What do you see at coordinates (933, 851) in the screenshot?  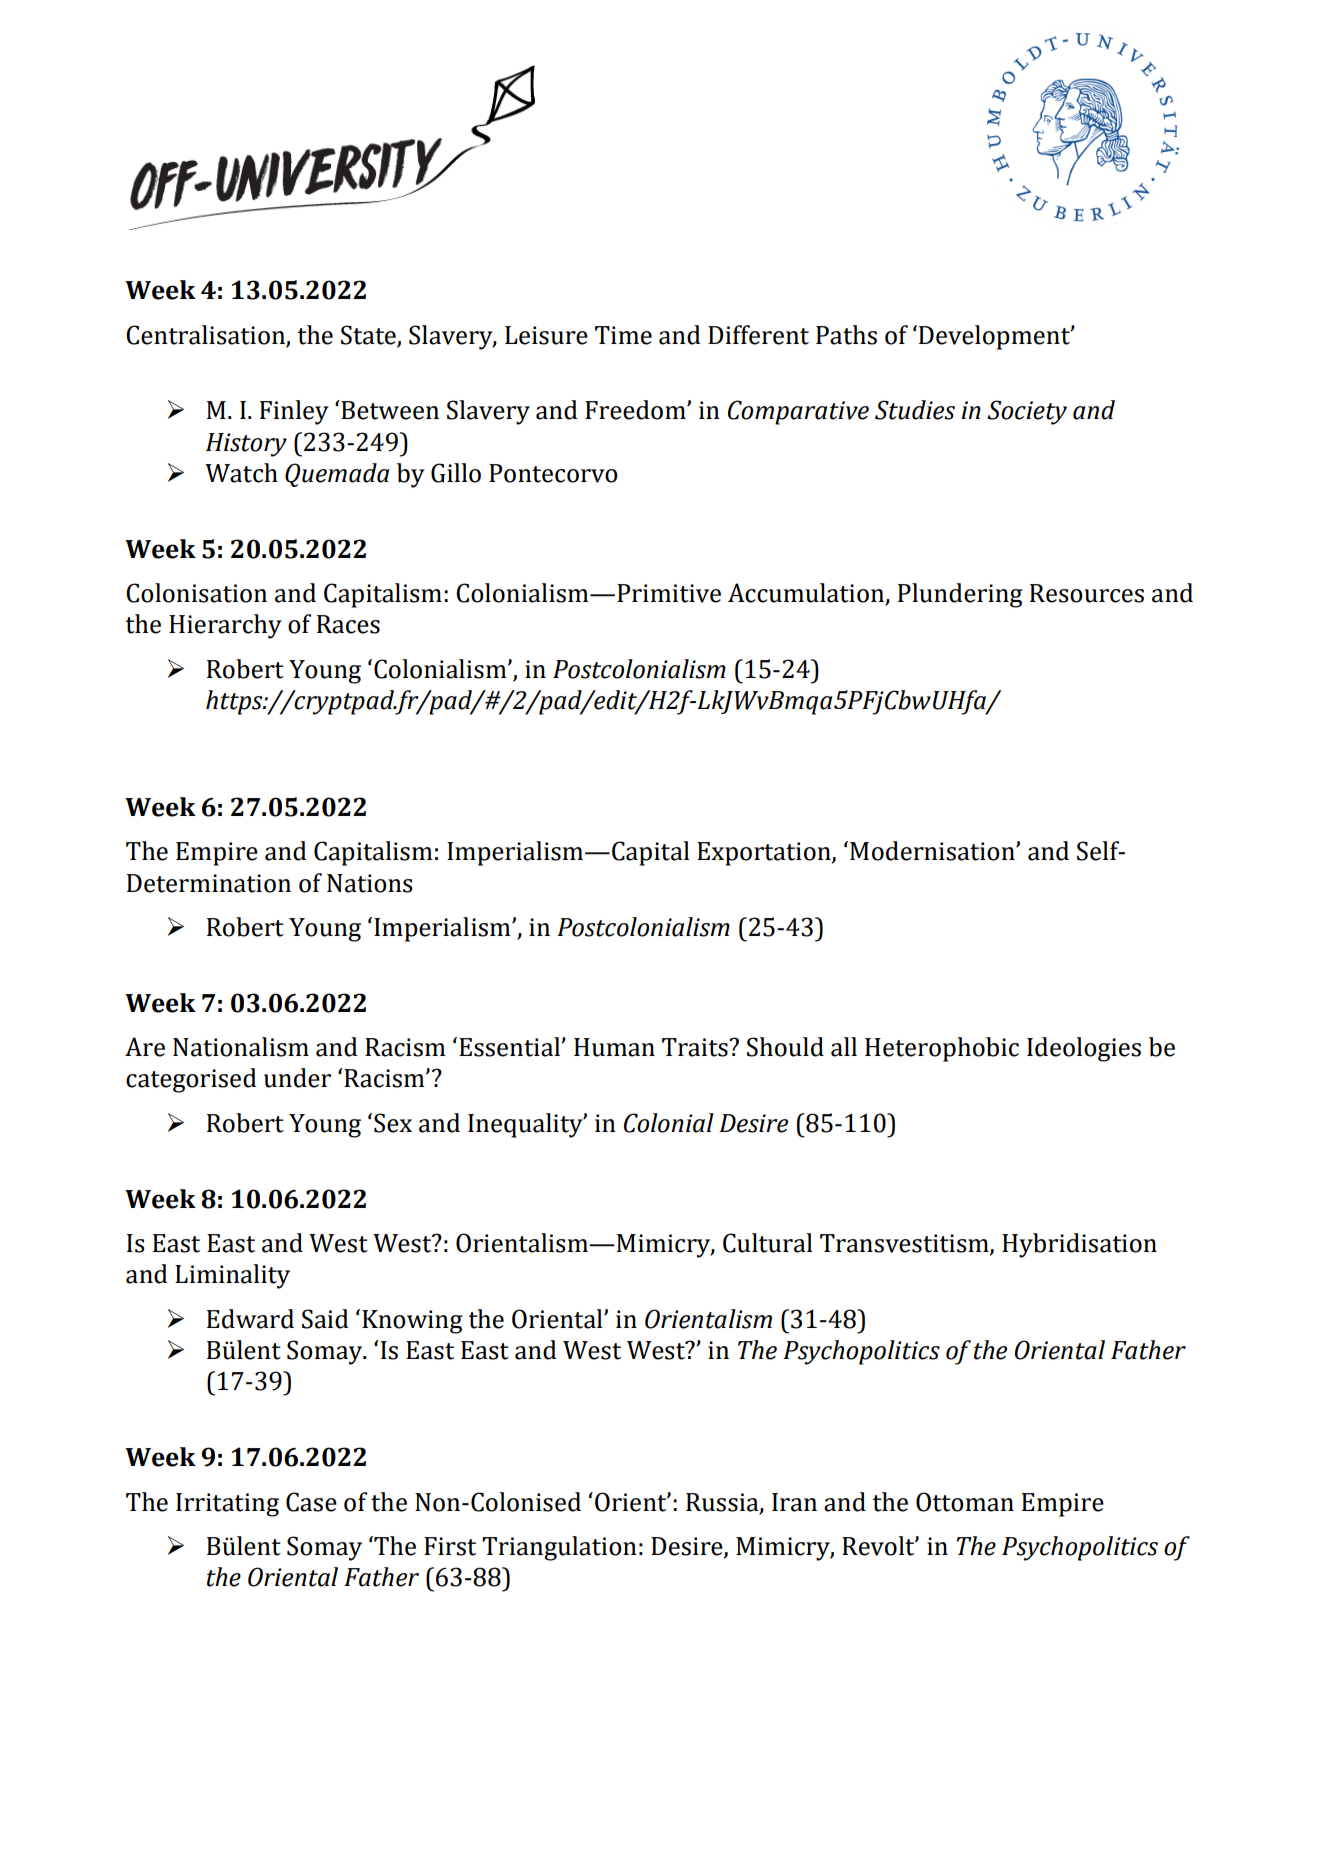 I see `Modernisation` at bounding box center [933, 851].
